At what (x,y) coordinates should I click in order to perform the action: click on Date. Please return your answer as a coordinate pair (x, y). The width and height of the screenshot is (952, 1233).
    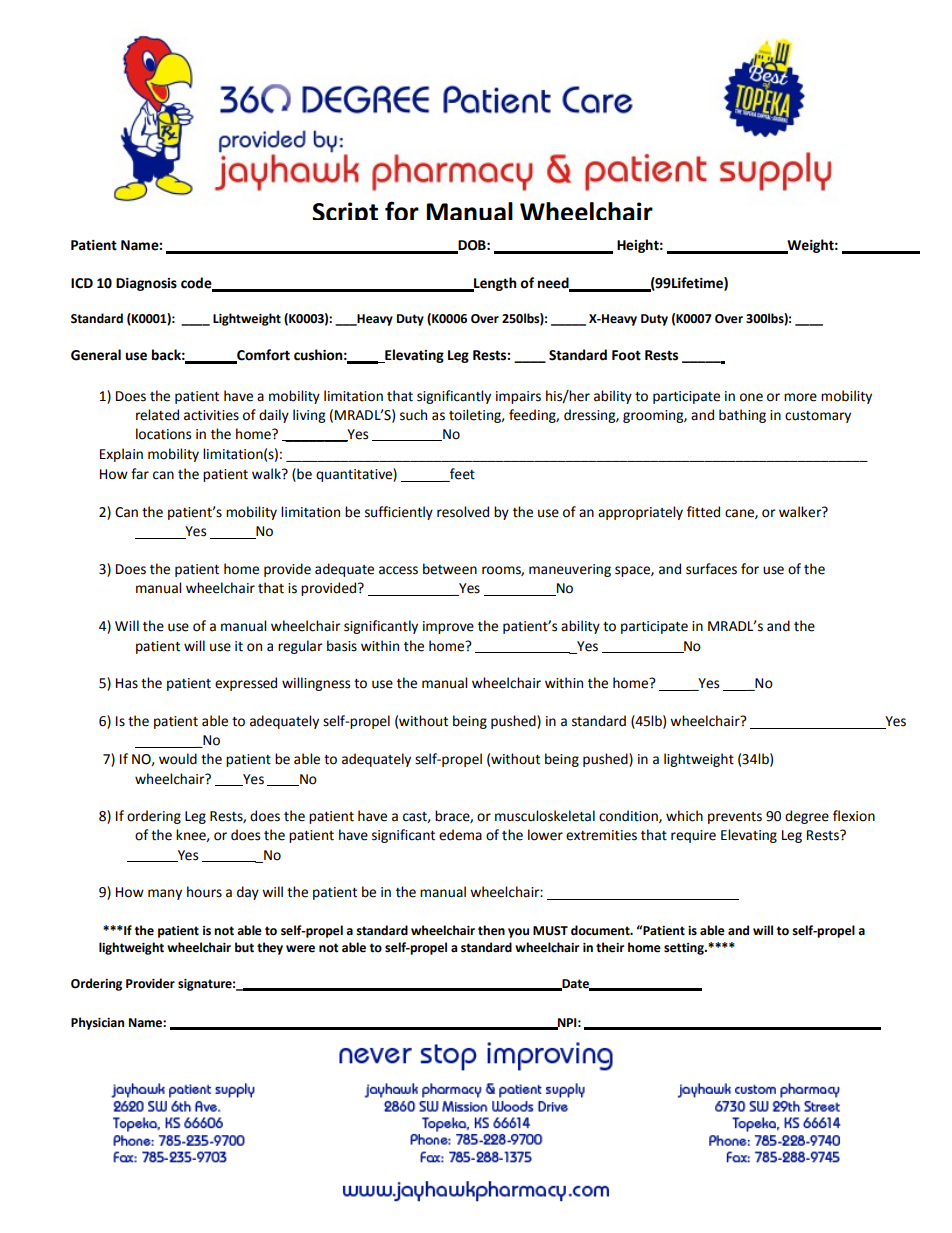
    Looking at the image, I should click on (575, 984).
